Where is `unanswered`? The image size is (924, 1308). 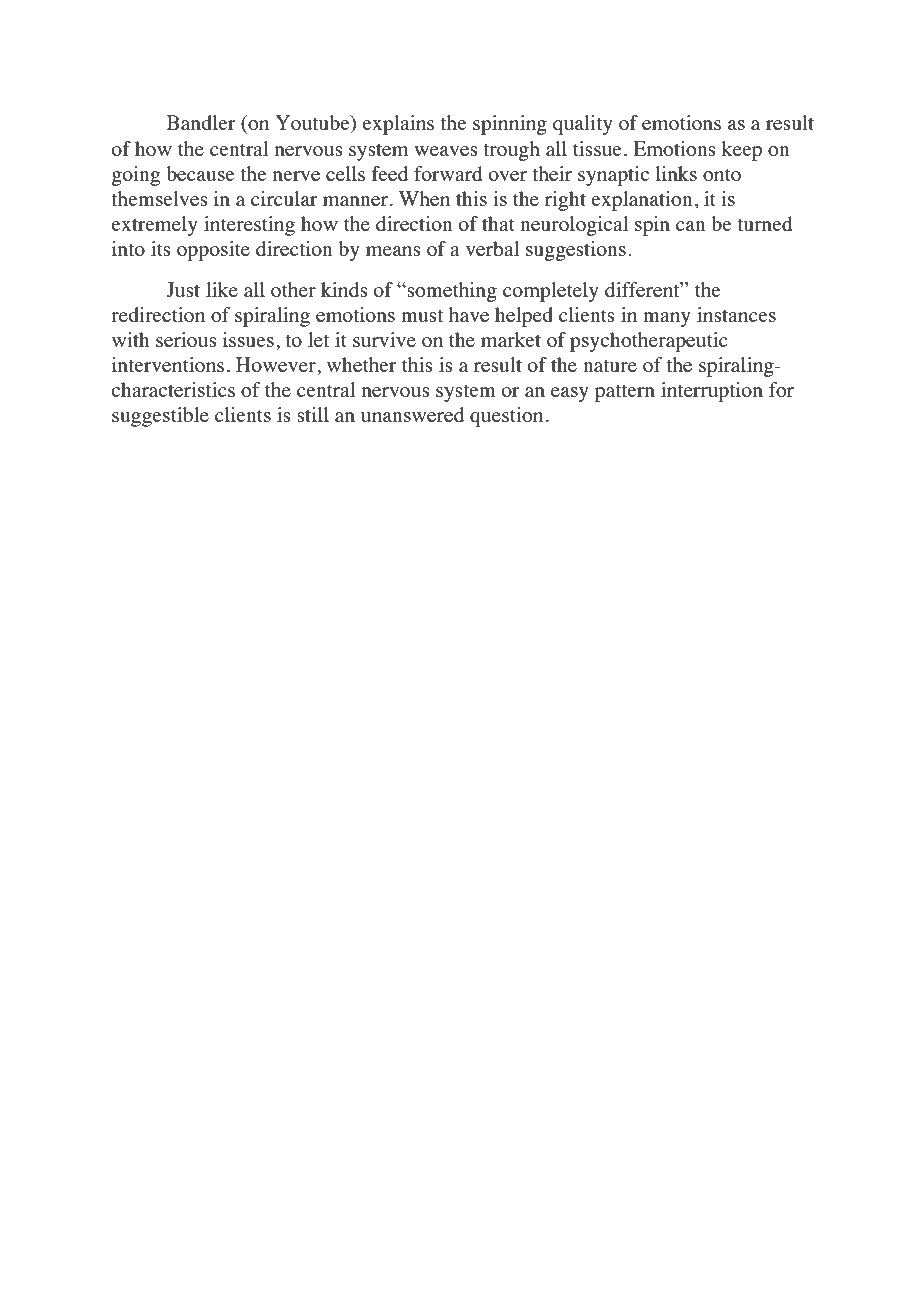
unanswered is located at coordinates (412, 414).
